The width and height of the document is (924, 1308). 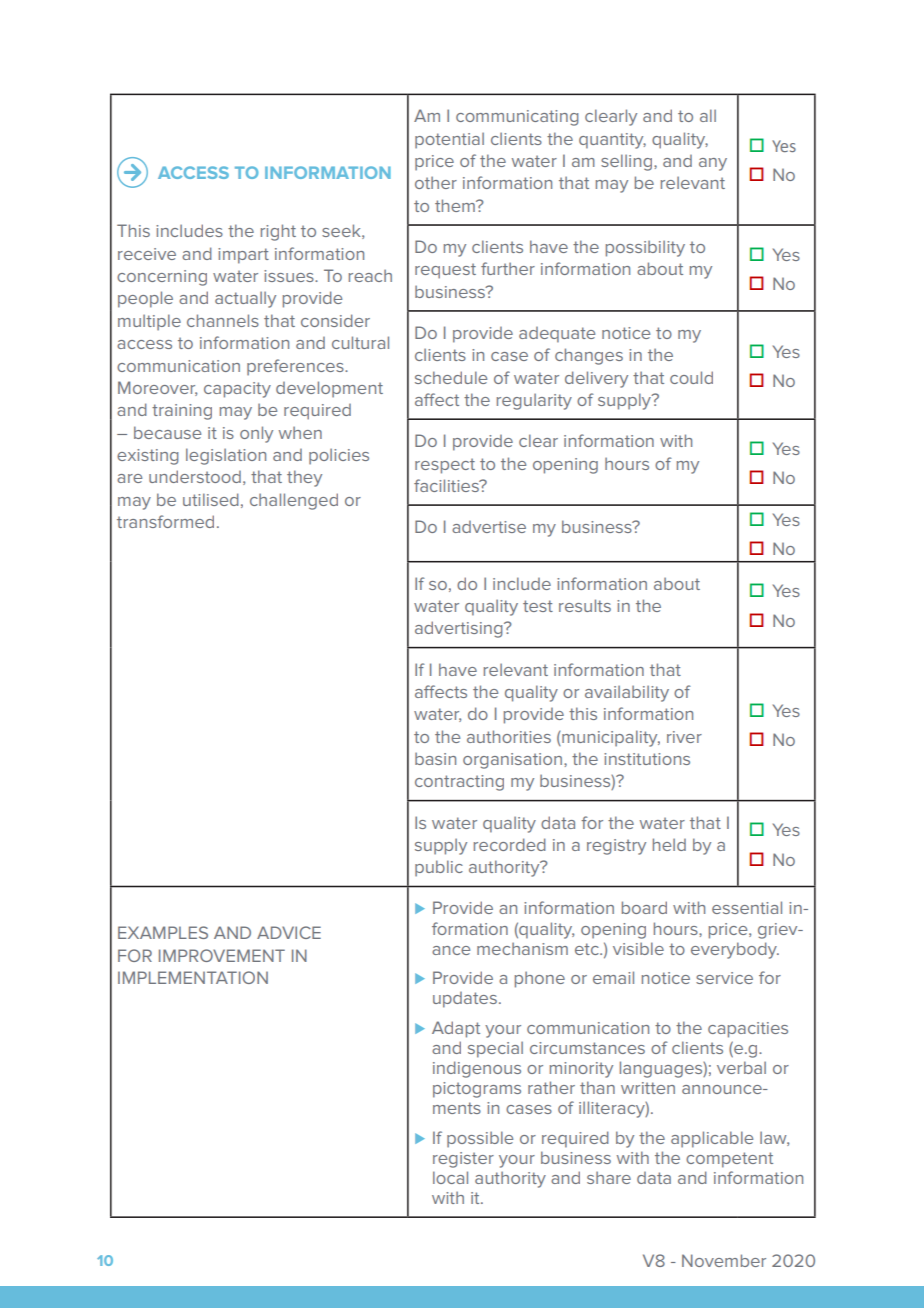 I want to click on register, so click(x=463, y=1160).
